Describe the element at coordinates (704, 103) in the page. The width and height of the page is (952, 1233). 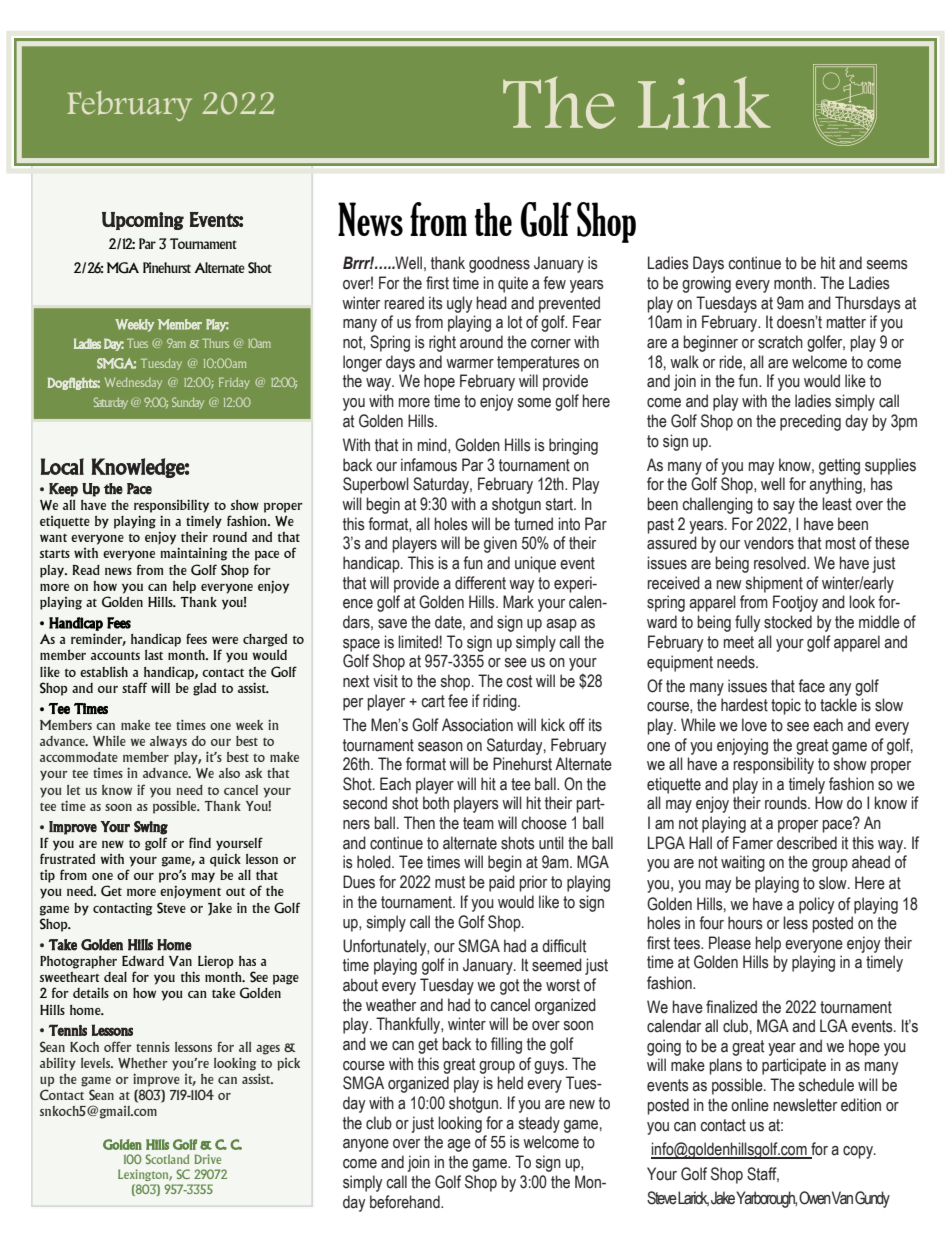
I see `Link` at that location.
